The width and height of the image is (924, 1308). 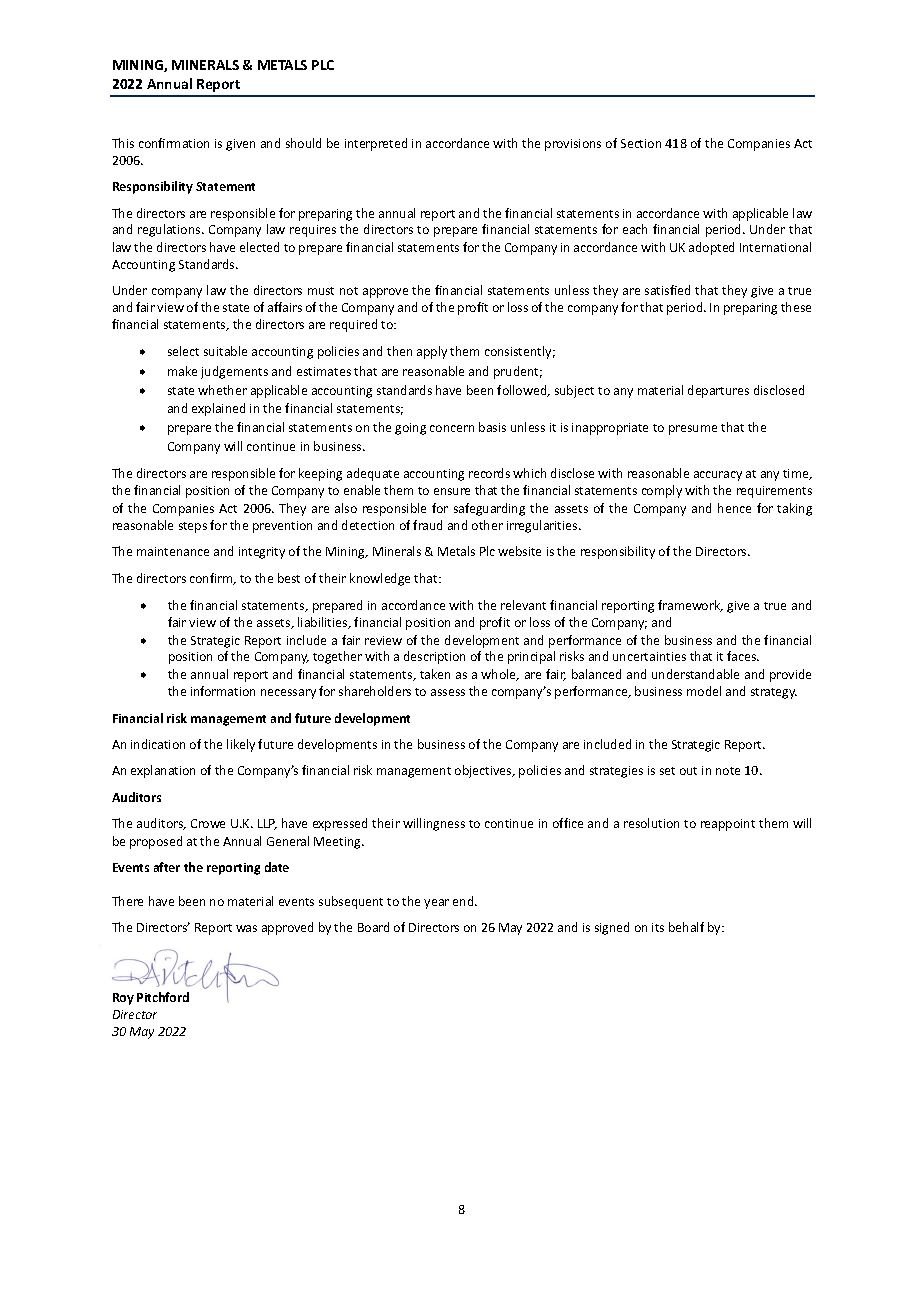 What do you see at coordinates (718, 391) in the image?
I see `departures` at bounding box center [718, 391].
